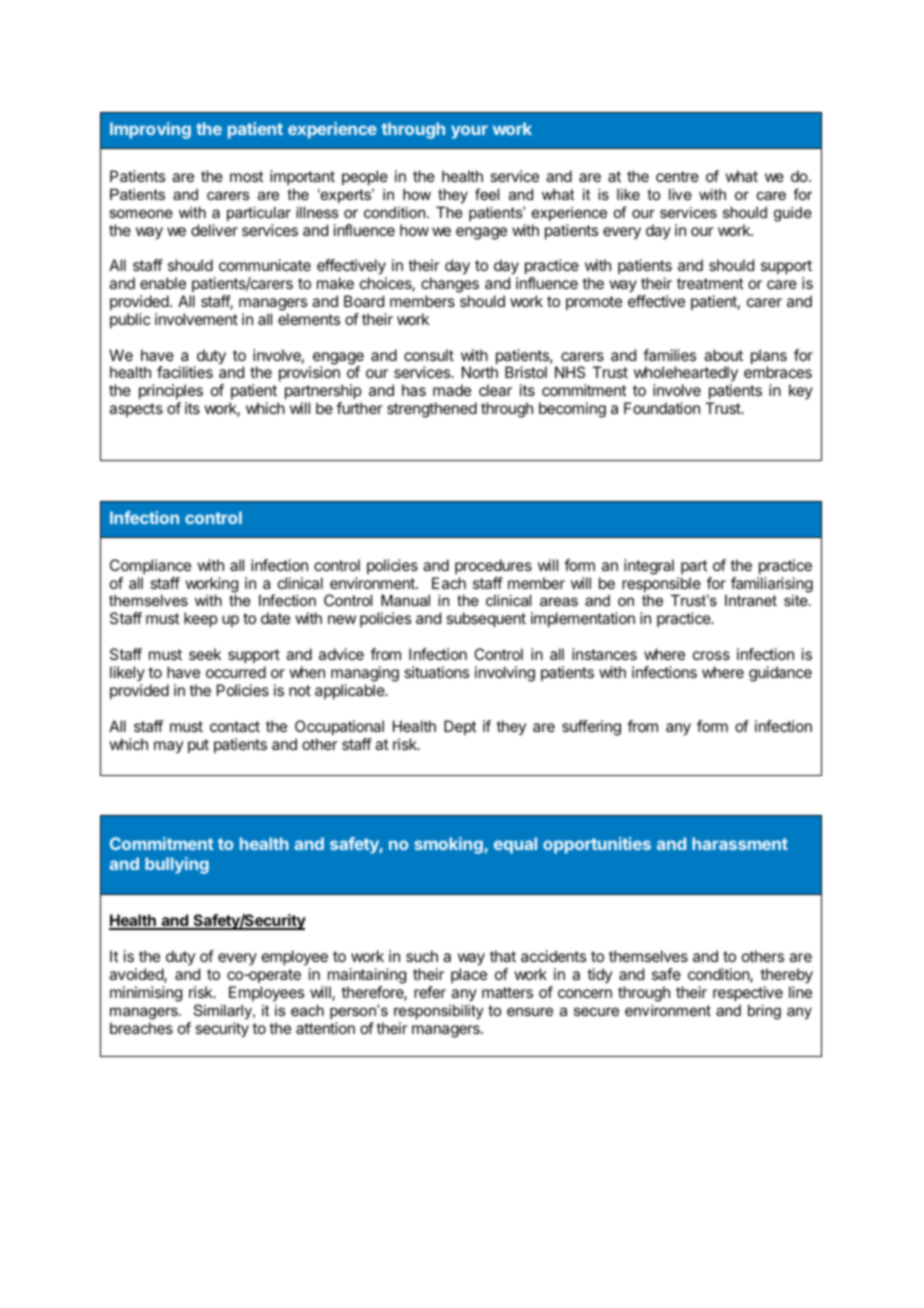  Describe the element at coordinates (235, 726) in the page. I see `contact` at that location.
